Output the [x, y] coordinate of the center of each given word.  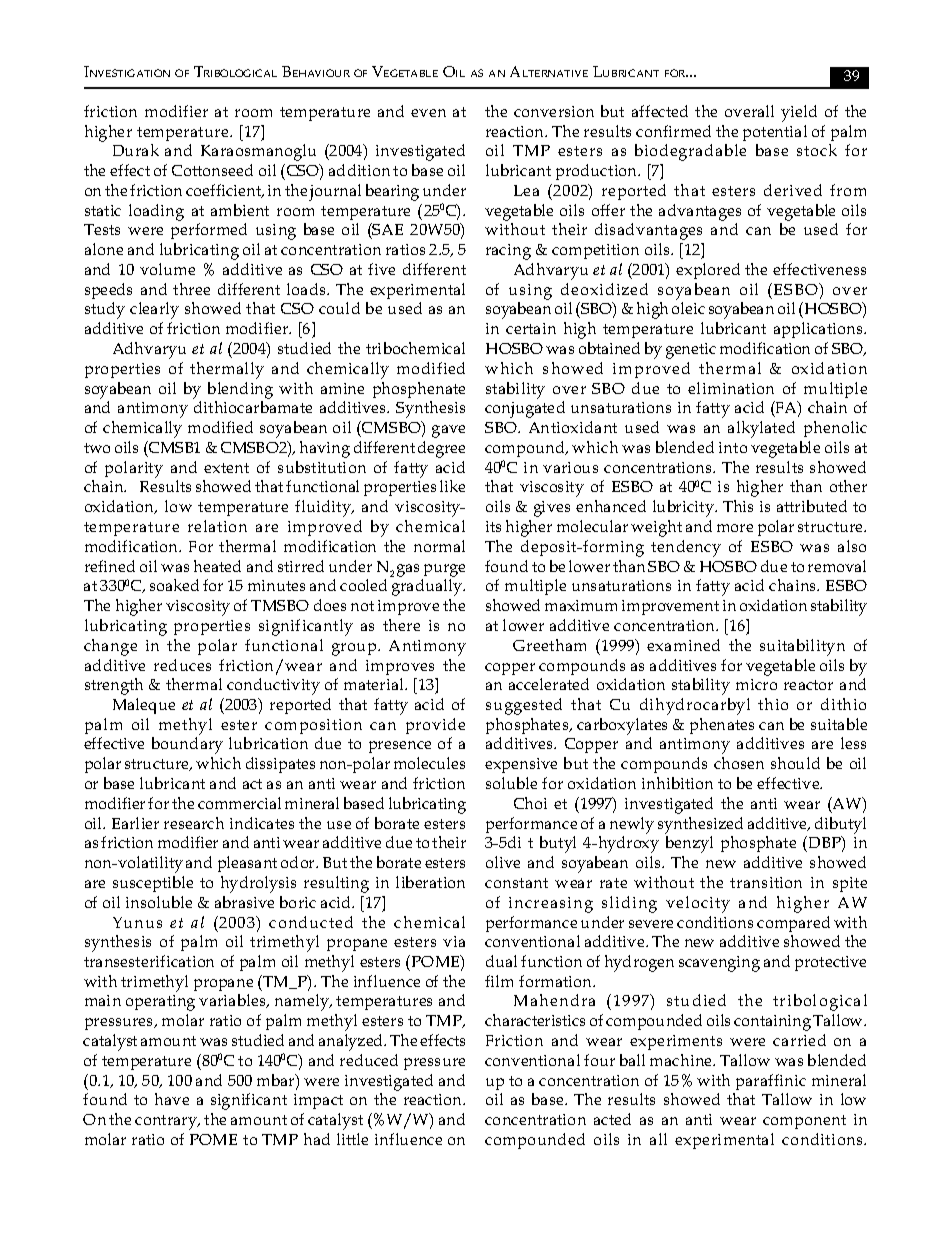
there [401, 625]
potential [775, 133]
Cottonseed [212, 170]
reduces [182, 665]
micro [756, 684]
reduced [369, 1060]
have [172, 1099]
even [428, 113]
